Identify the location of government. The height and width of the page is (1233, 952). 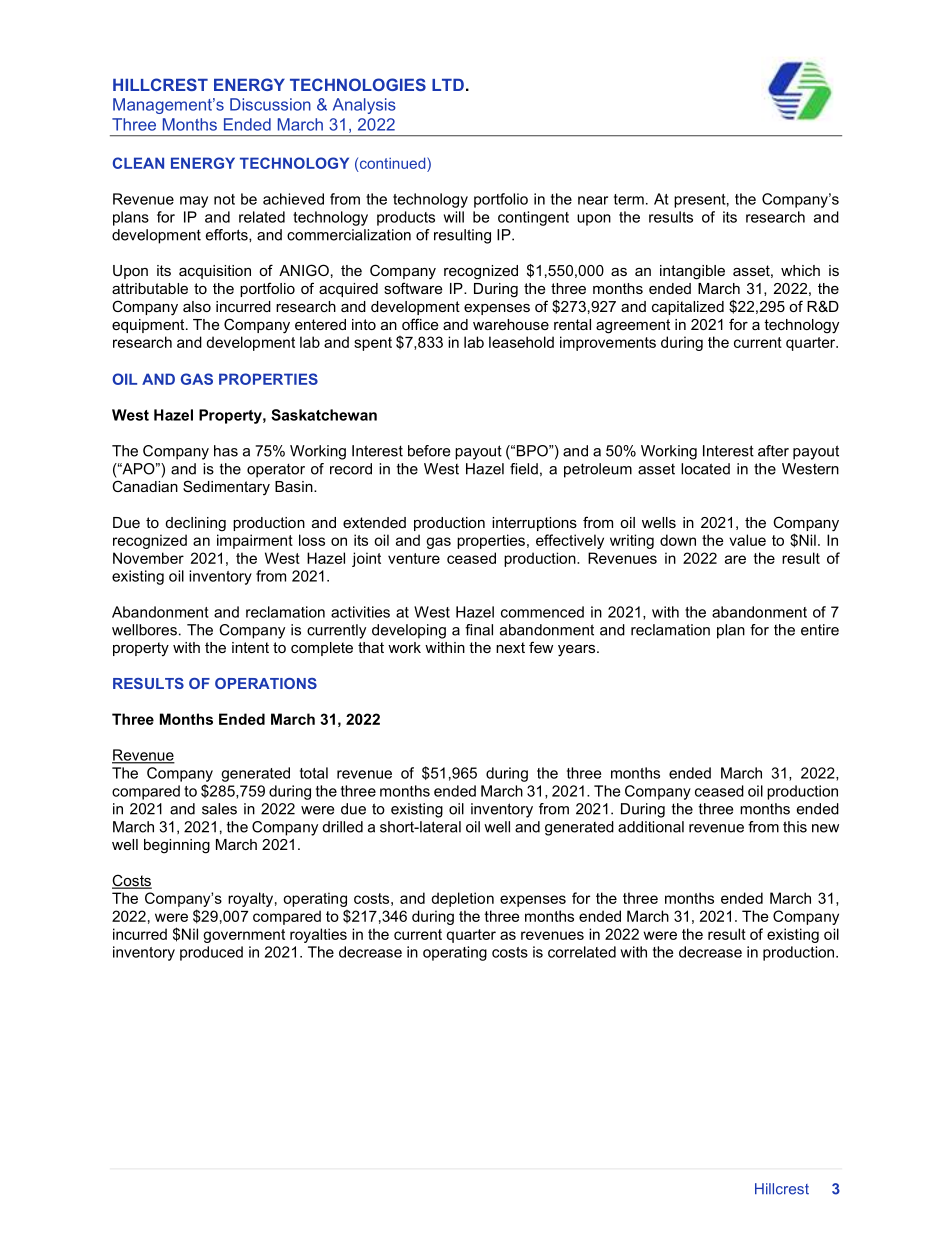
(244, 936).
